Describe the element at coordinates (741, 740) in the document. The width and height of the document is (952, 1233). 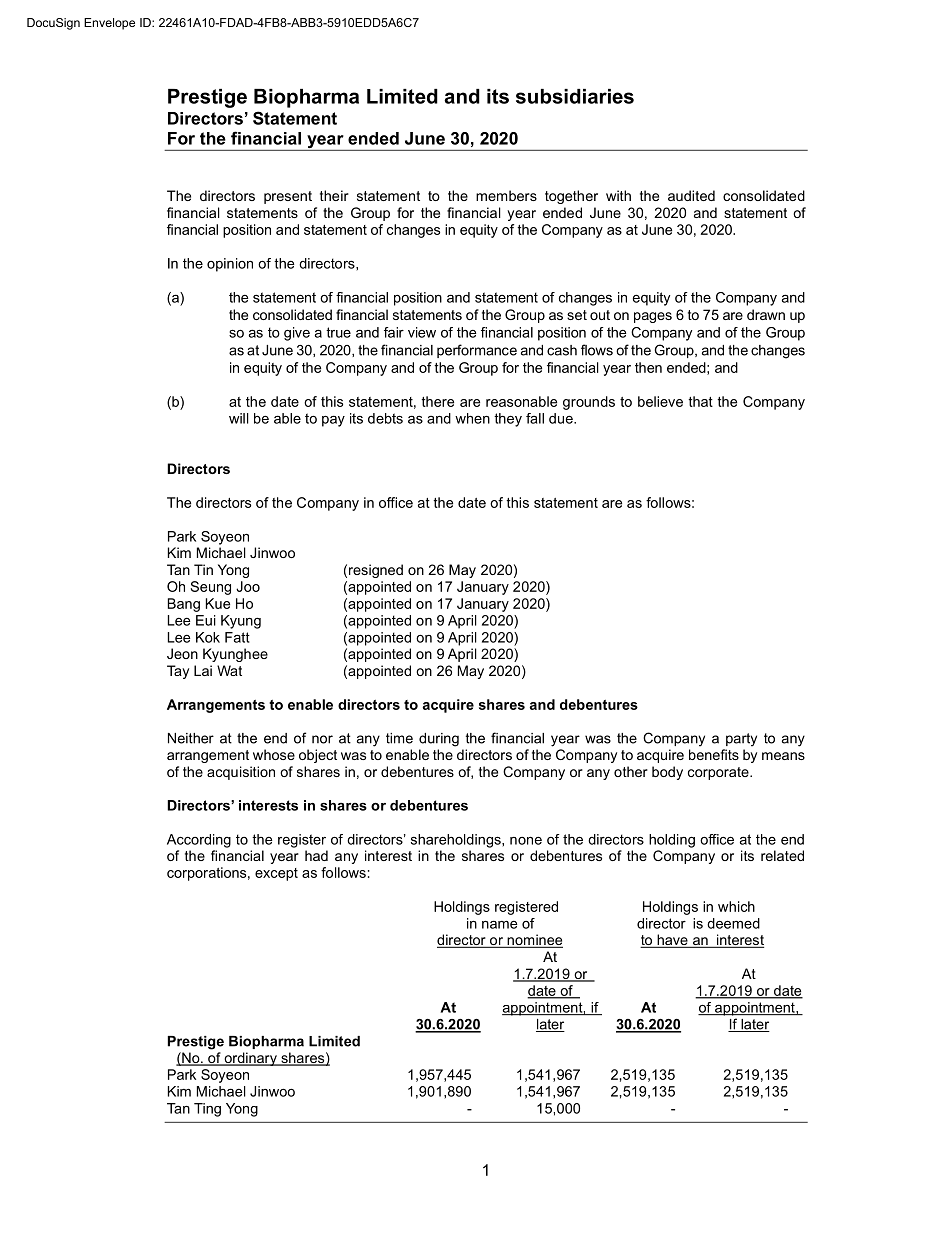
I see `party` at that location.
